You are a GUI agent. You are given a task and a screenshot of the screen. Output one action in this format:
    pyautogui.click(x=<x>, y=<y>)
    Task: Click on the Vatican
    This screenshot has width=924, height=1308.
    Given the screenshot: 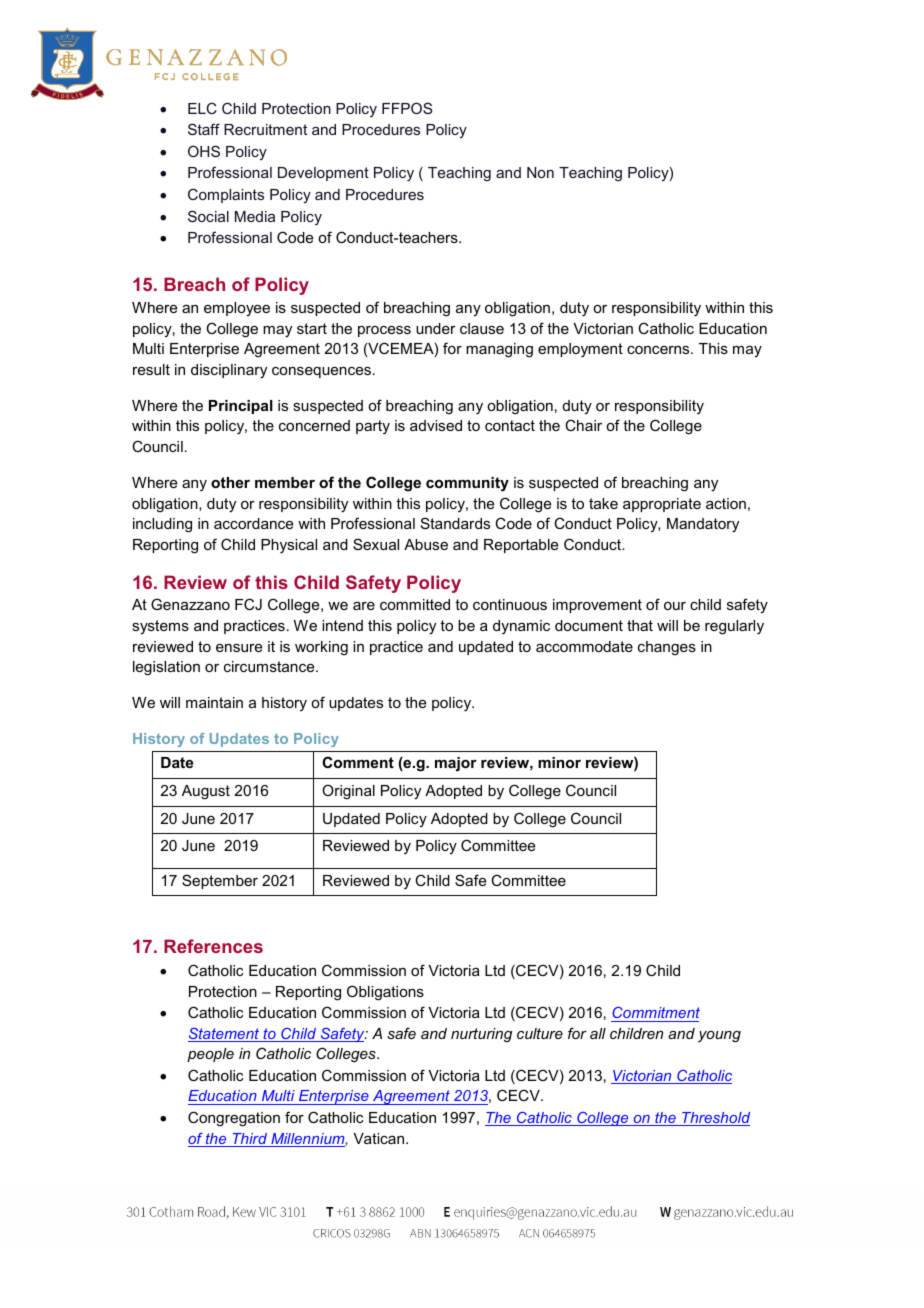 What is the action you would take?
    pyautogui.click(x=380, y=1138)
